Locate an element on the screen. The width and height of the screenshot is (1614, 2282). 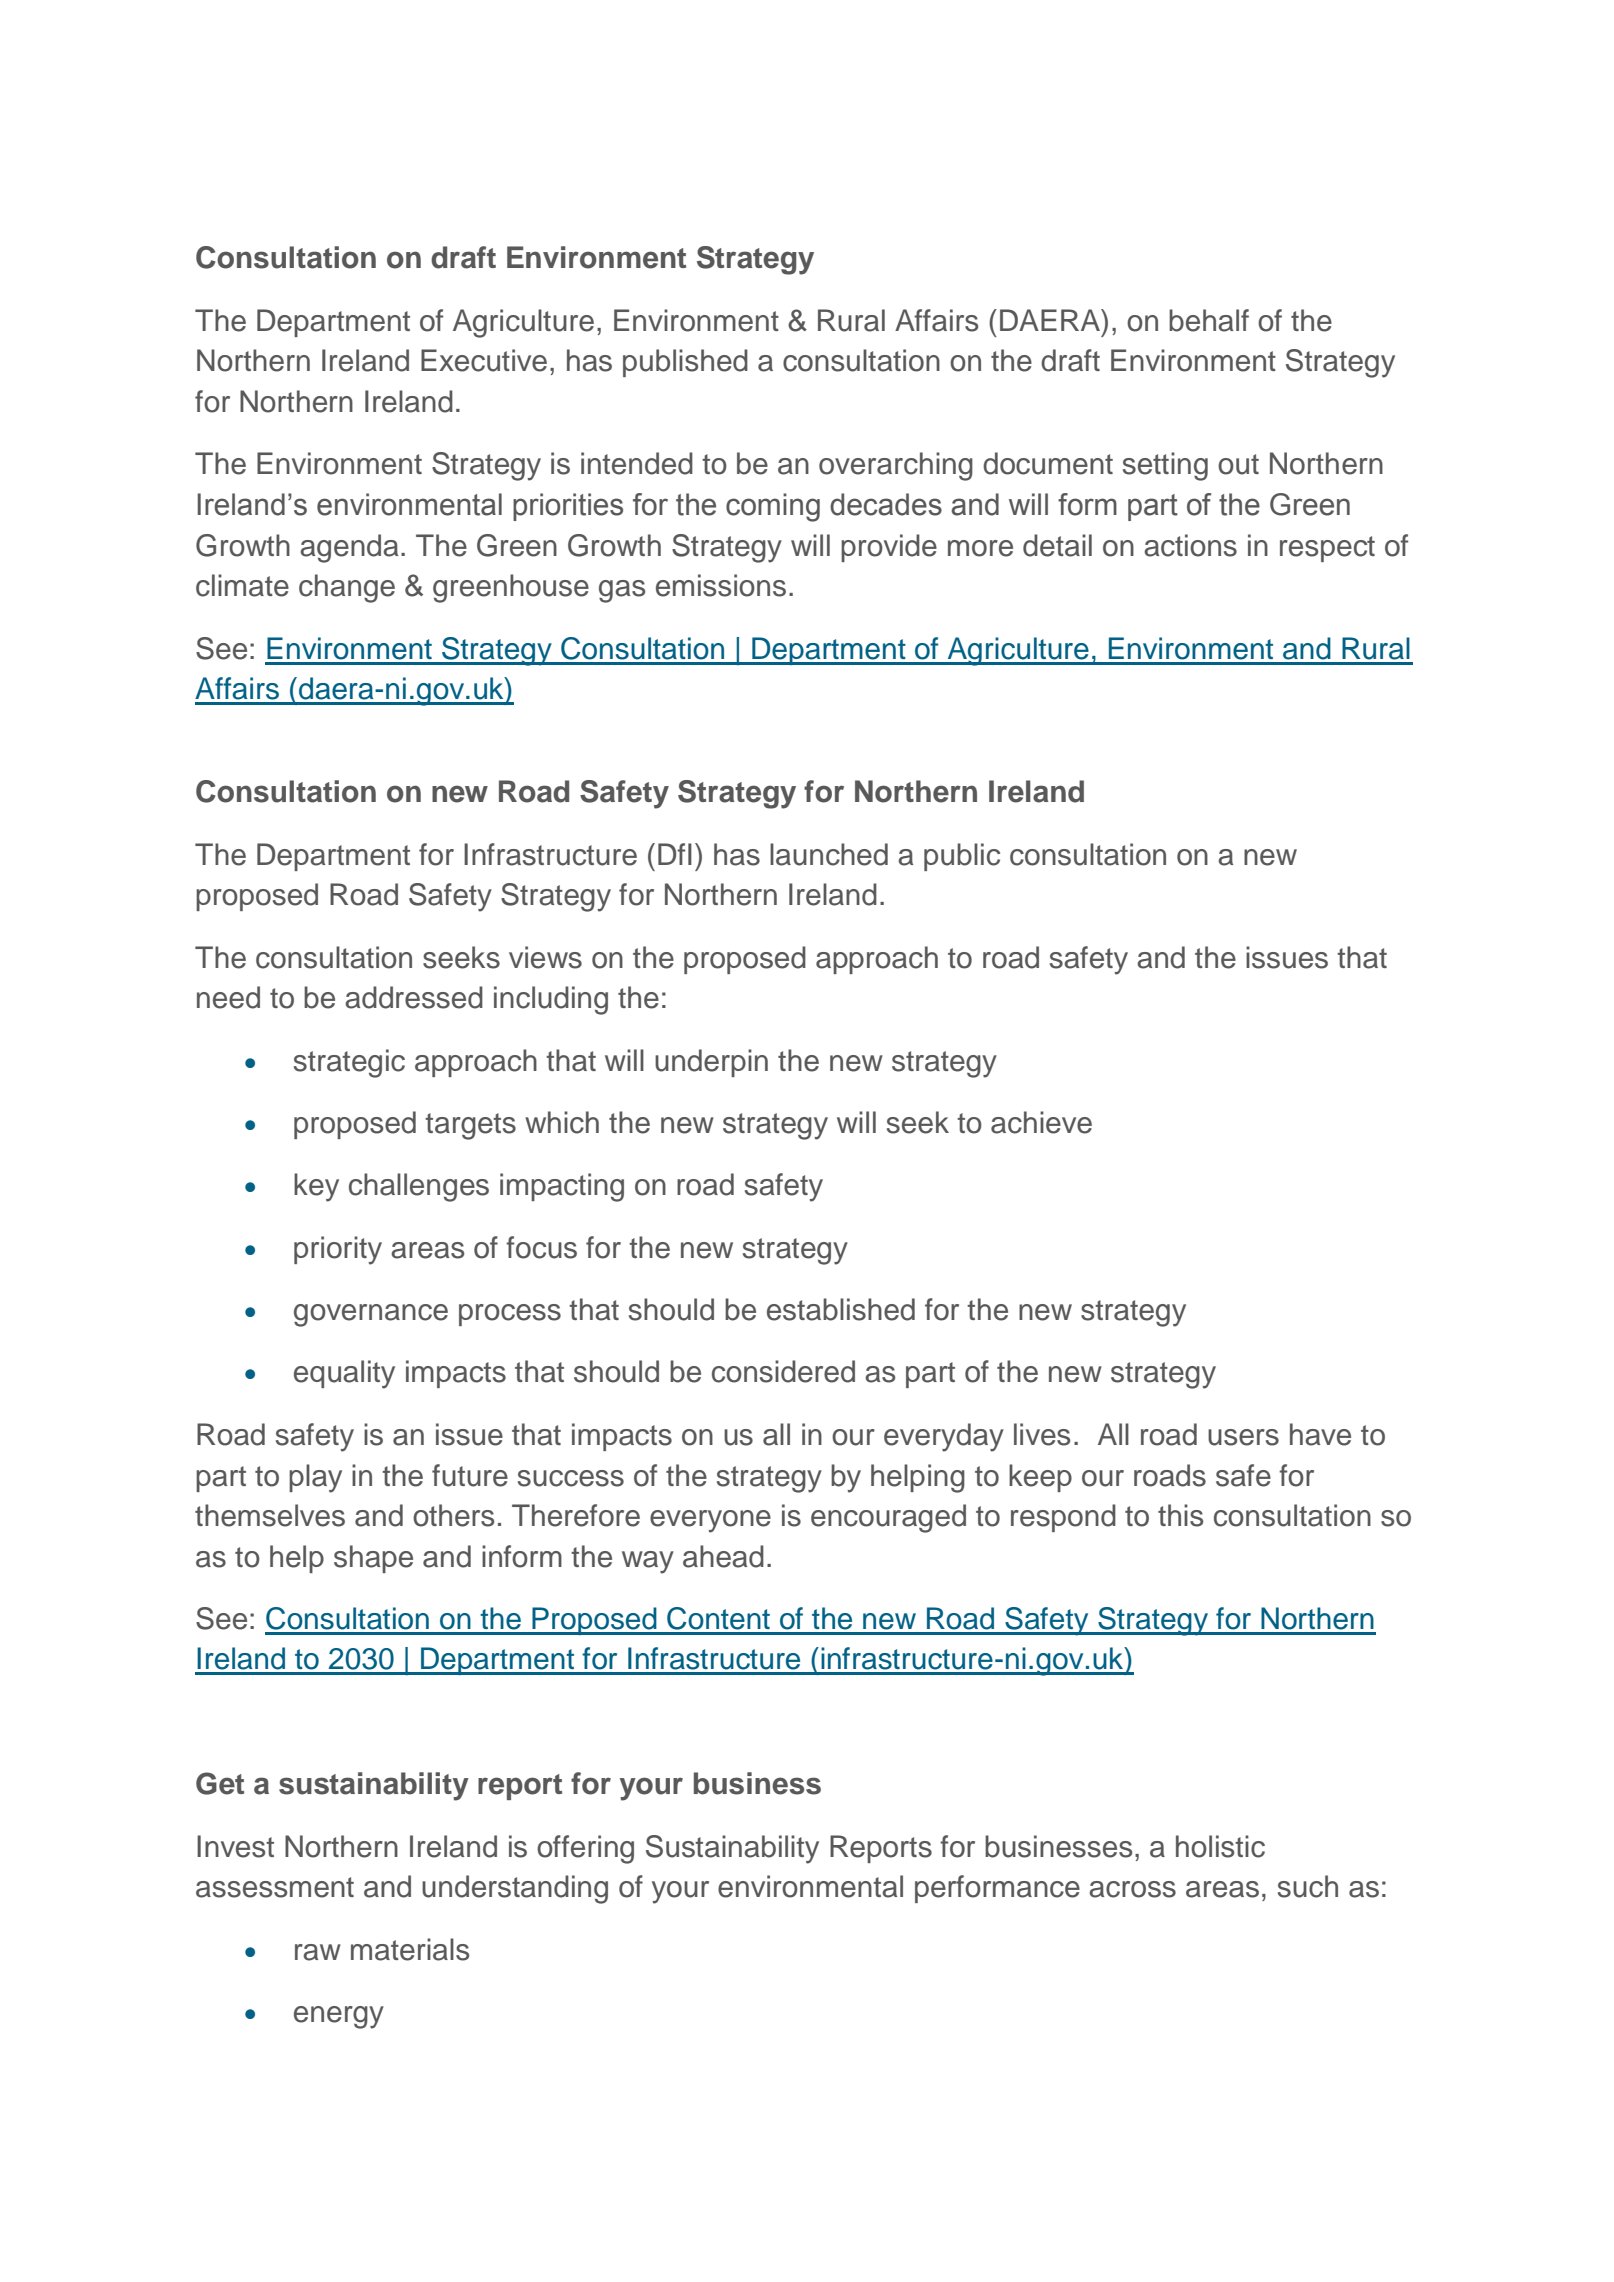
shape is located at coordinates (373, 1559).
